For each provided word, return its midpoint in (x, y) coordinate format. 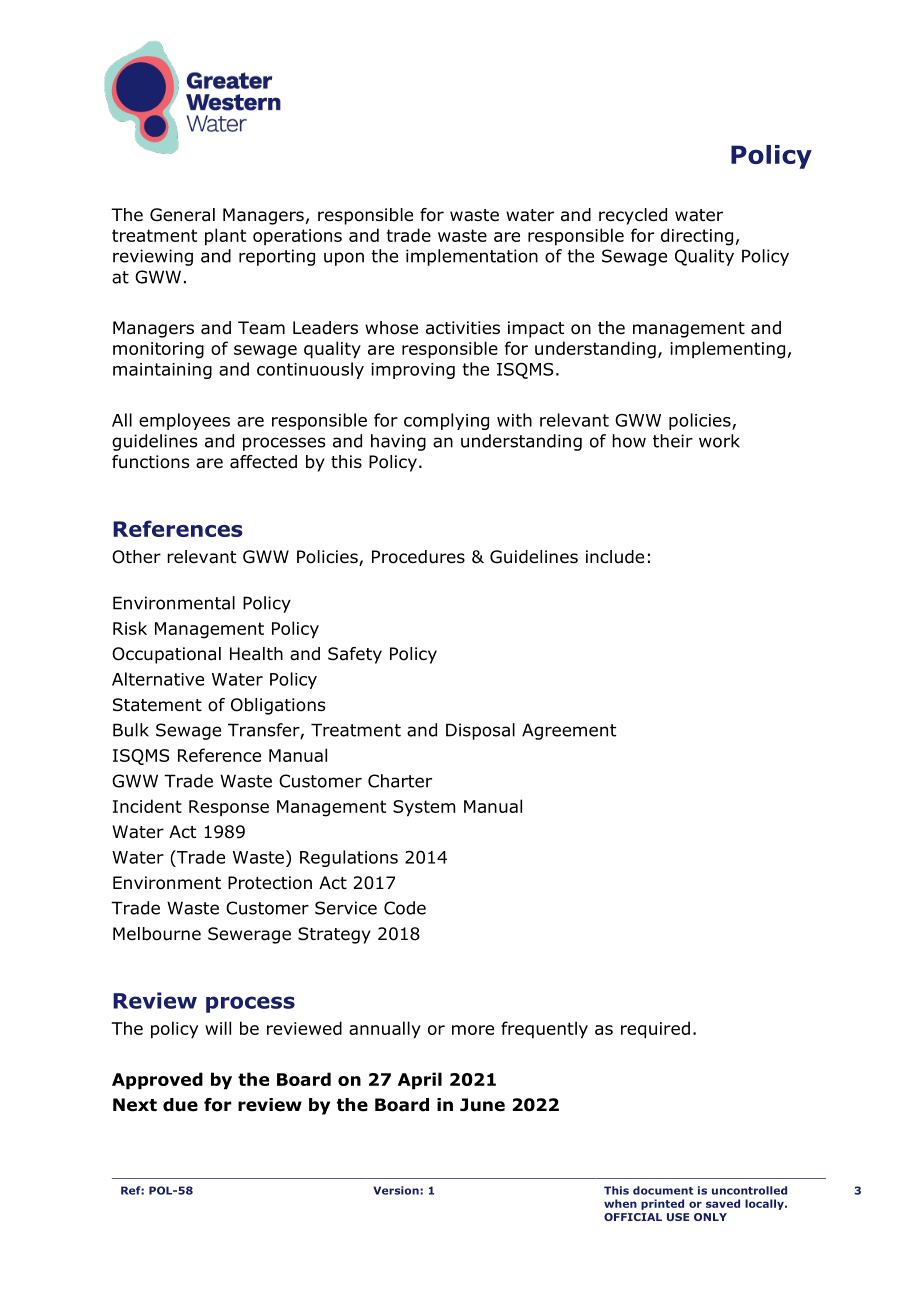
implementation (472, 257)
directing (697, 237)
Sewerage (249, 935)
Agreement (569, 731)
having (398, 442)
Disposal (480, 731)
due (180, 1105)
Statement (157, 705)
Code (405, 908)
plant (225, 237)
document (663, 1190)
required (655, 1030)
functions (151, 462)
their (673, 441)
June (482, 1105)
